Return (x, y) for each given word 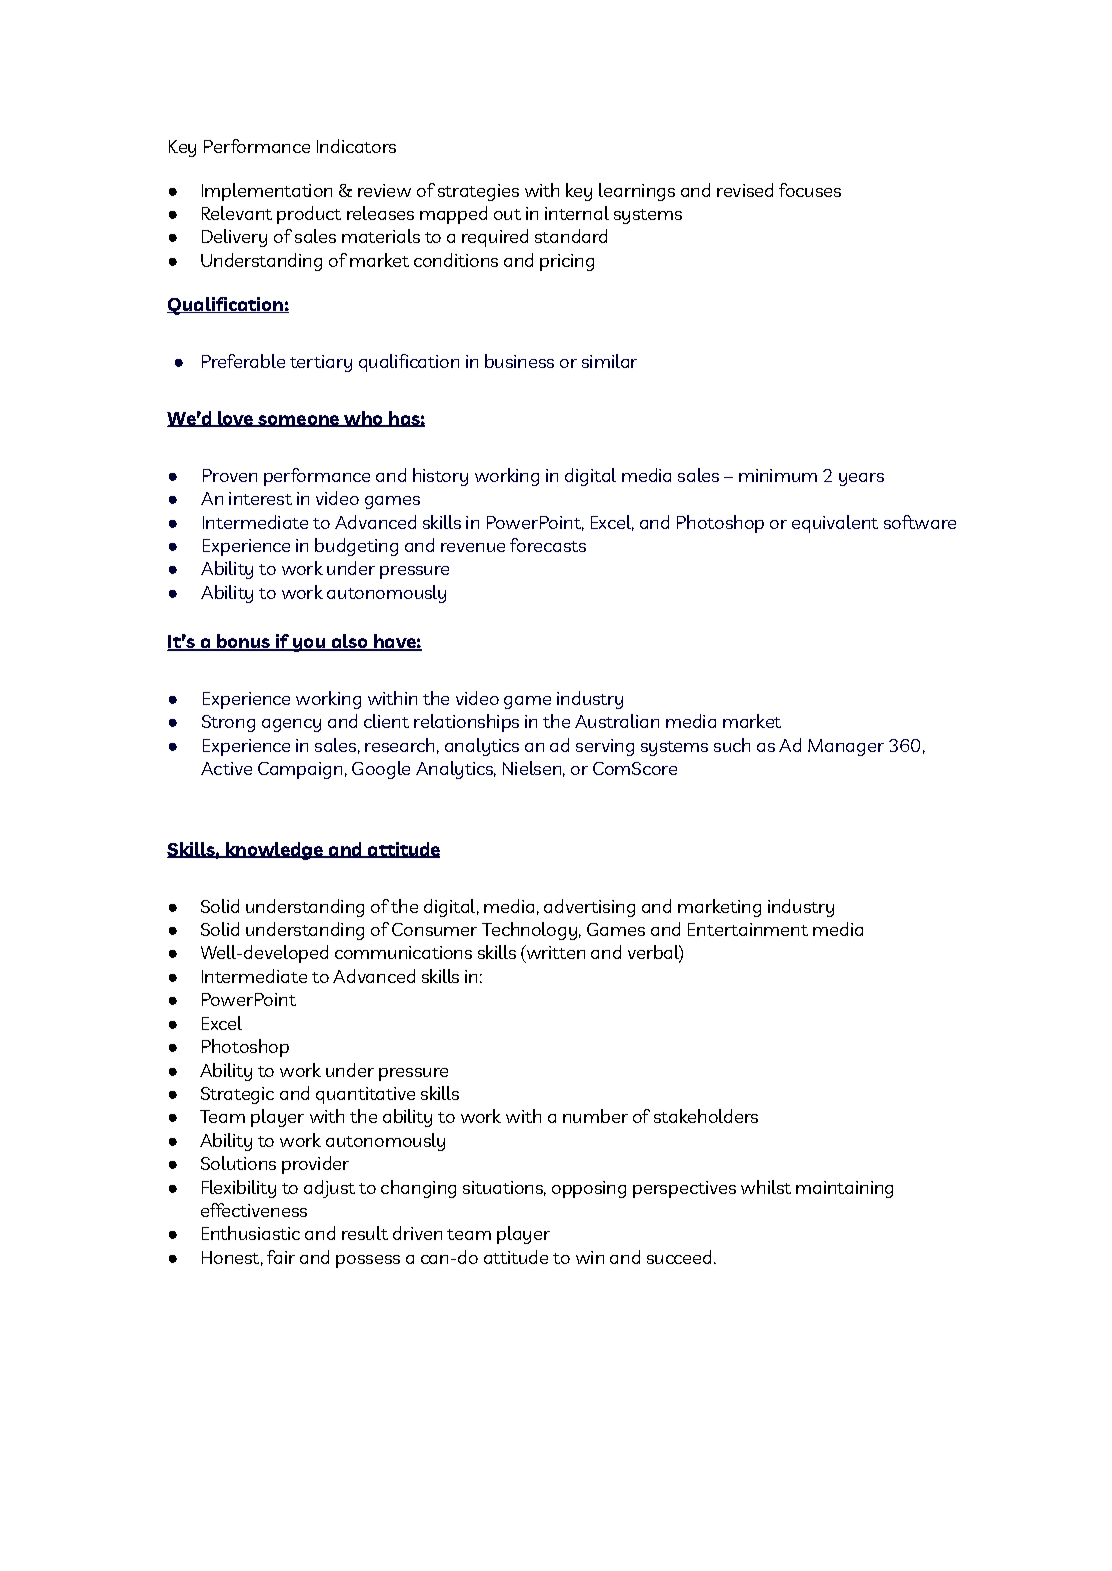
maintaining (844, 1189)
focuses (810, 190)
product (309, 215)
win (590, 1257)
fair (281, 1257)
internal (577, 213)
